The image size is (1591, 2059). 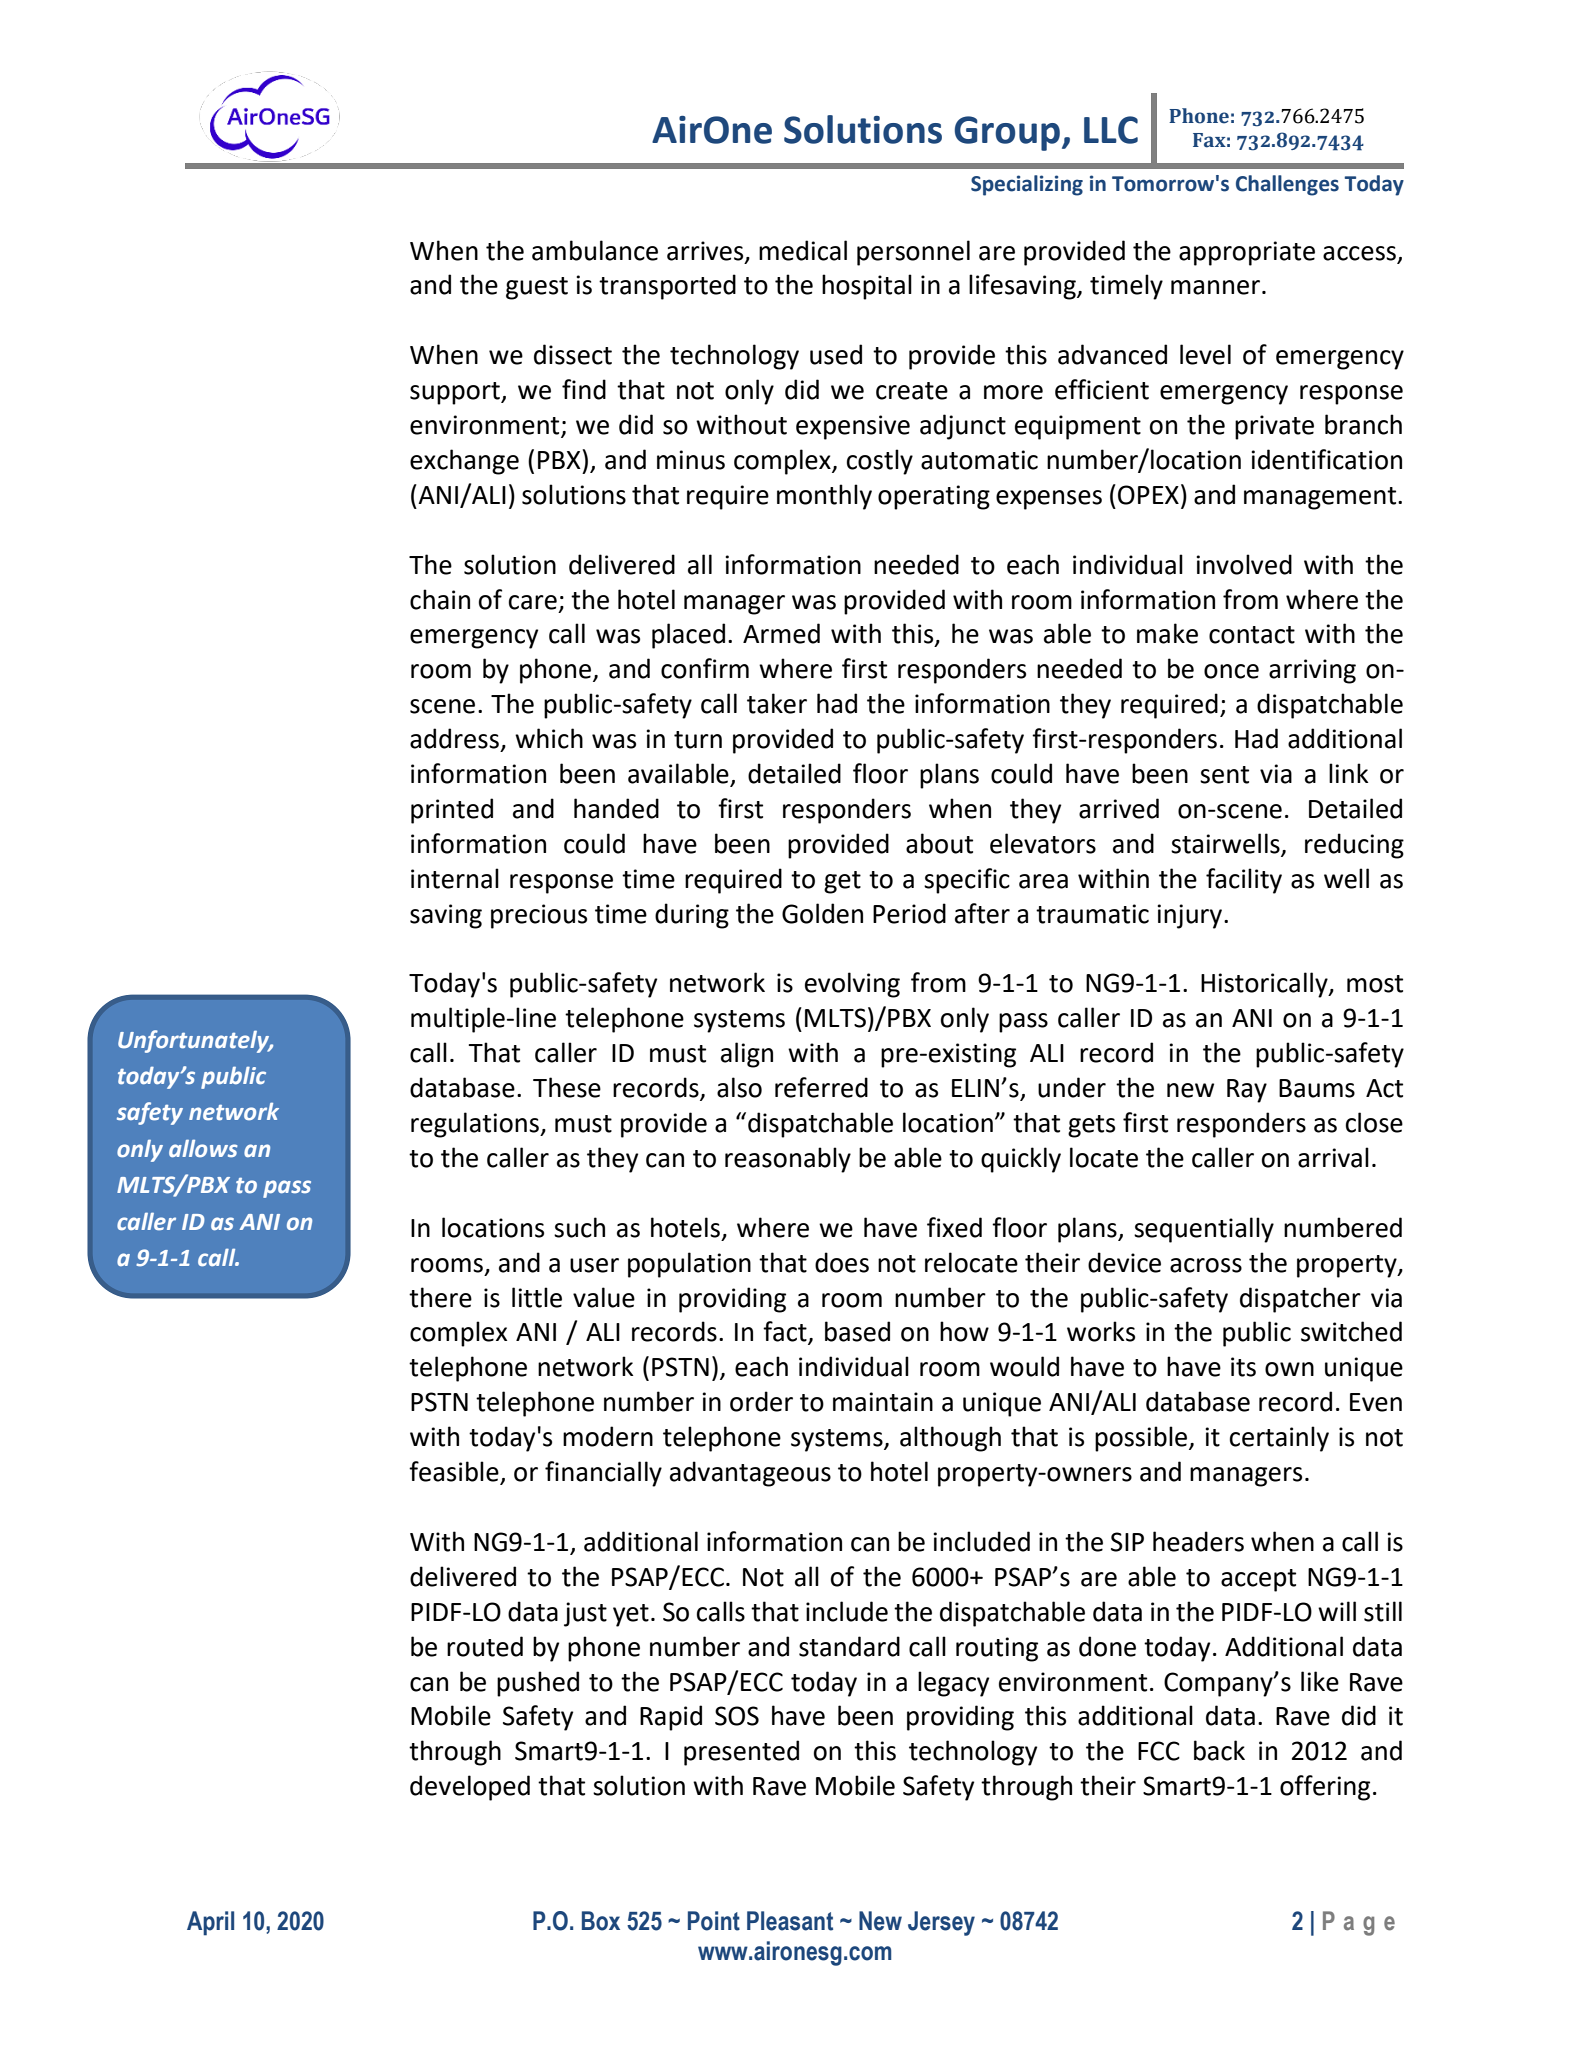 What do you see at coordinates (803, 250) in the page?
I see `medical` at bounding box center [803, 250].
